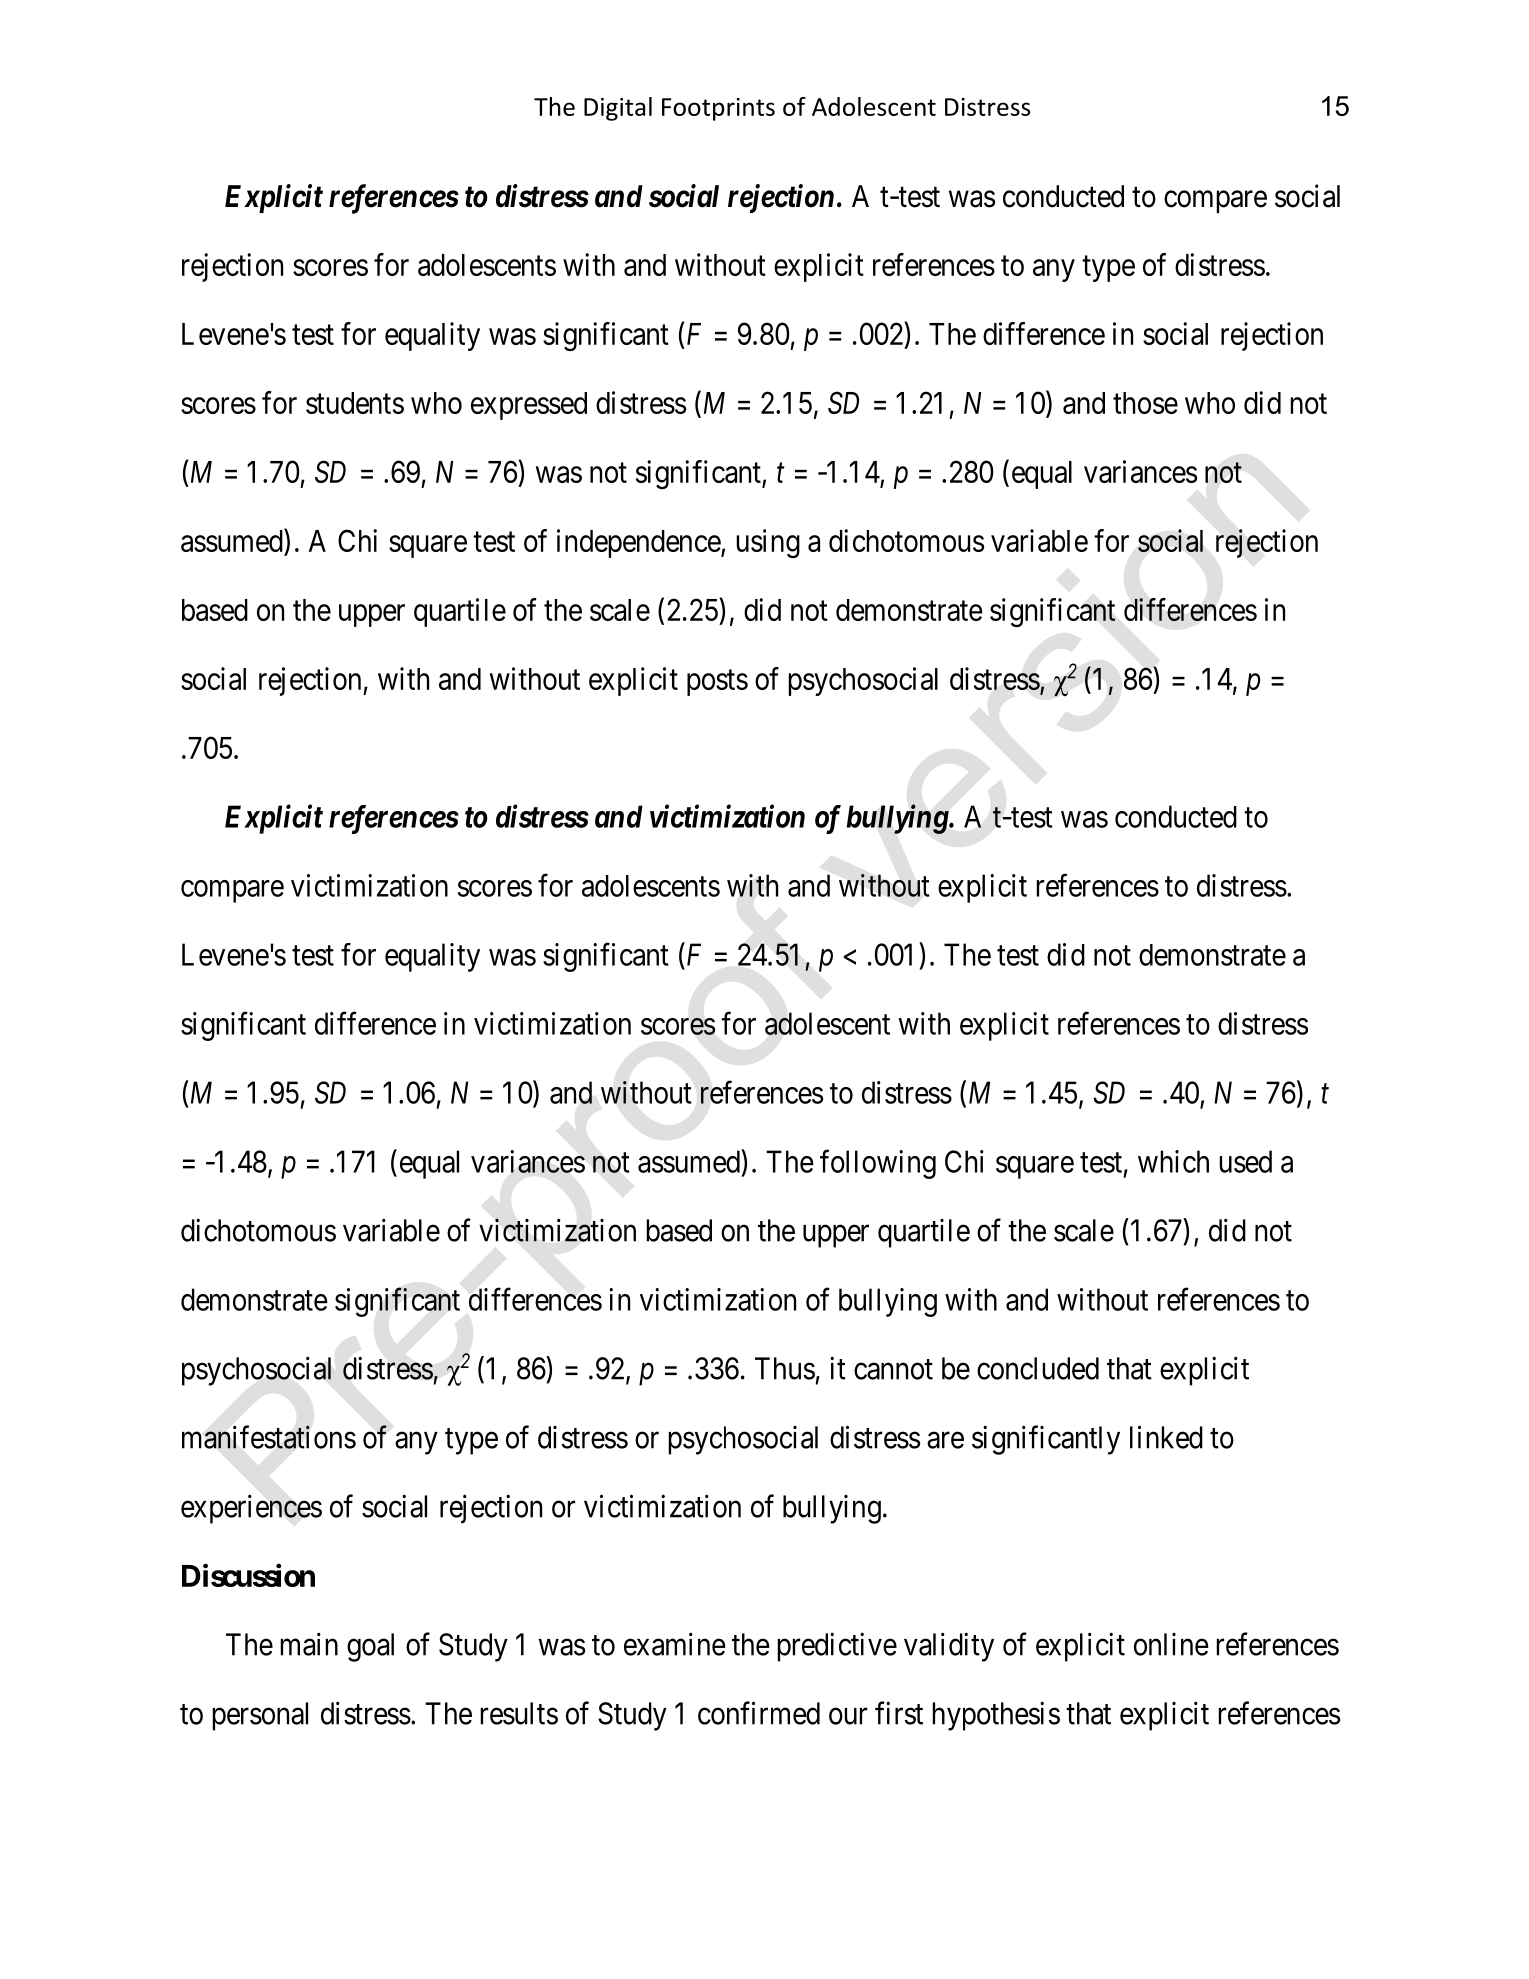 The image size is (1529, 1979). What do you see at coordinates (309, 1644) in the image?
I see `main` at bounding box center [309, 1644].
